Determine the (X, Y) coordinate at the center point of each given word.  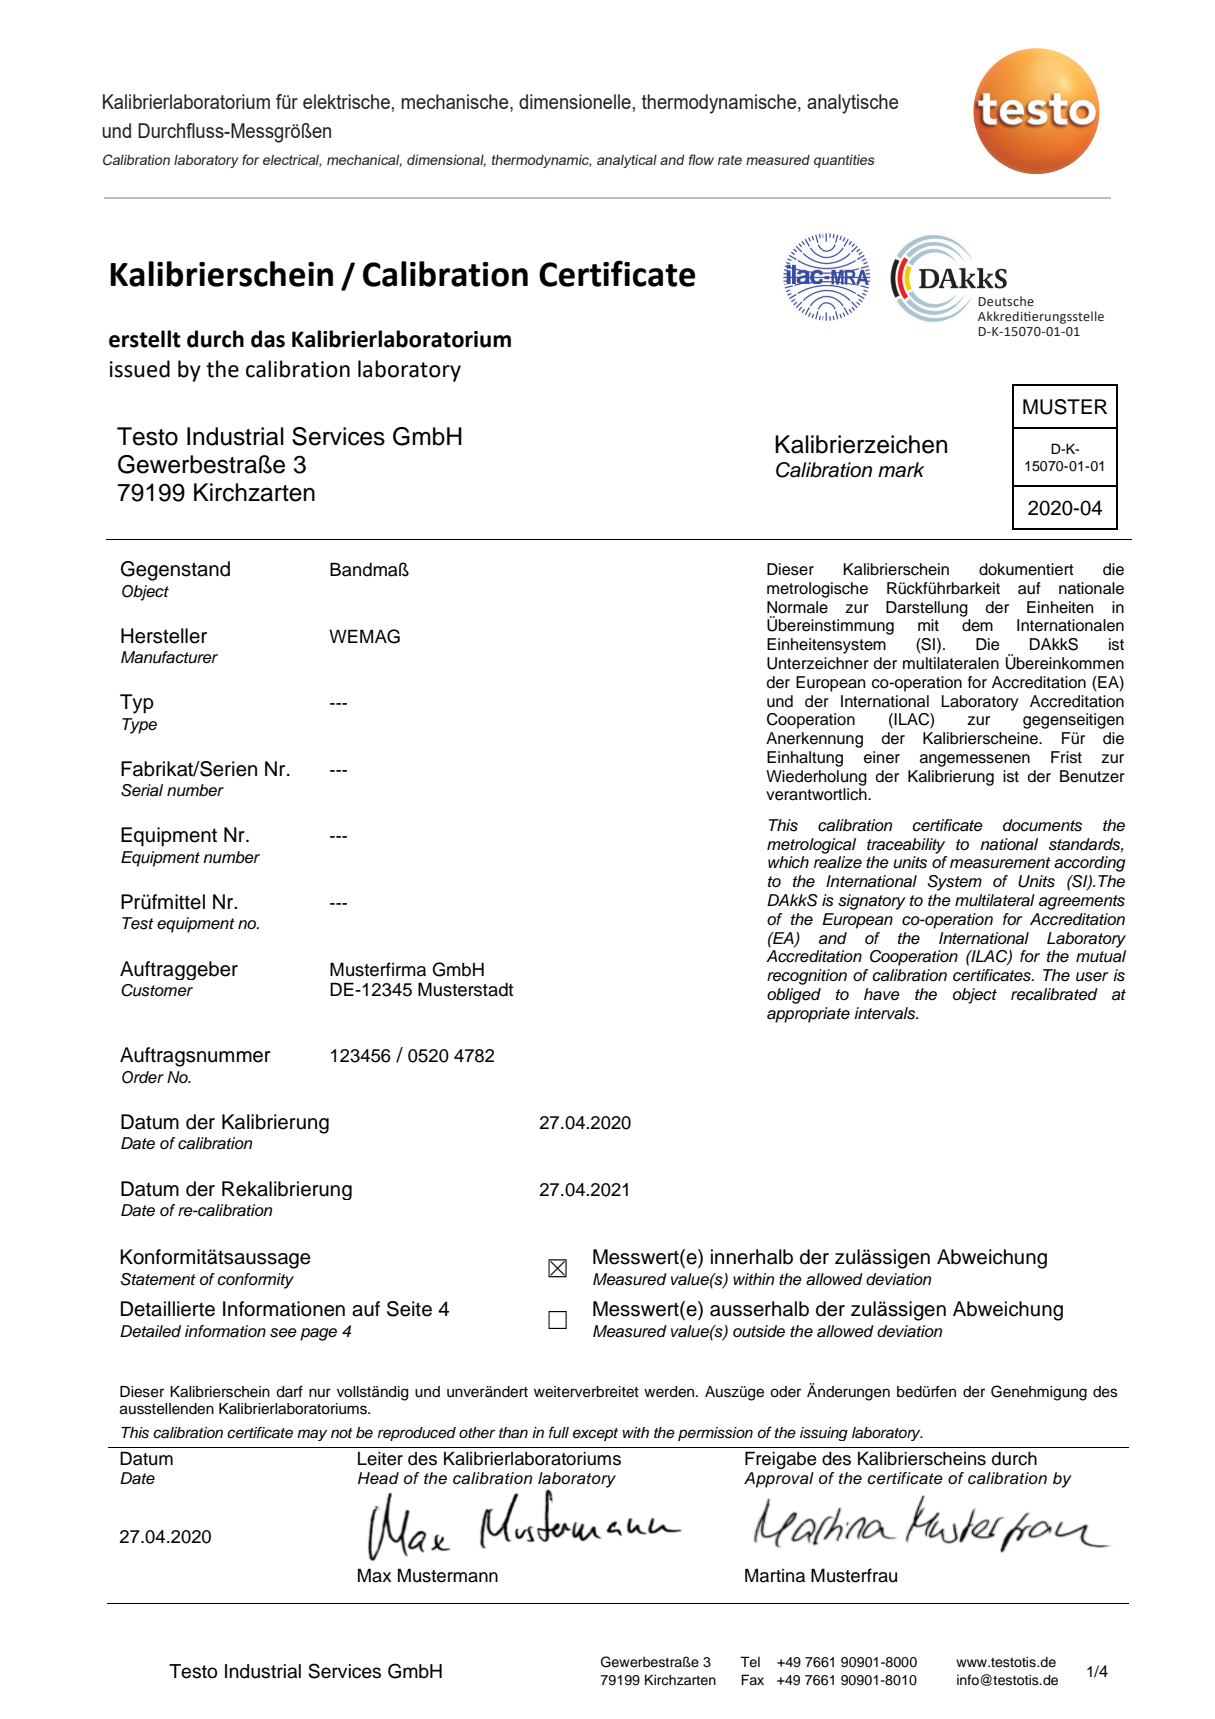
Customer (157, 990)
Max (374, 1575)
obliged (794, 996)
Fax (752, 1679)
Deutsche (1006, 301)
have (882, 994)
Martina (775, 1575)
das (268, 339)
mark (901, 470)
